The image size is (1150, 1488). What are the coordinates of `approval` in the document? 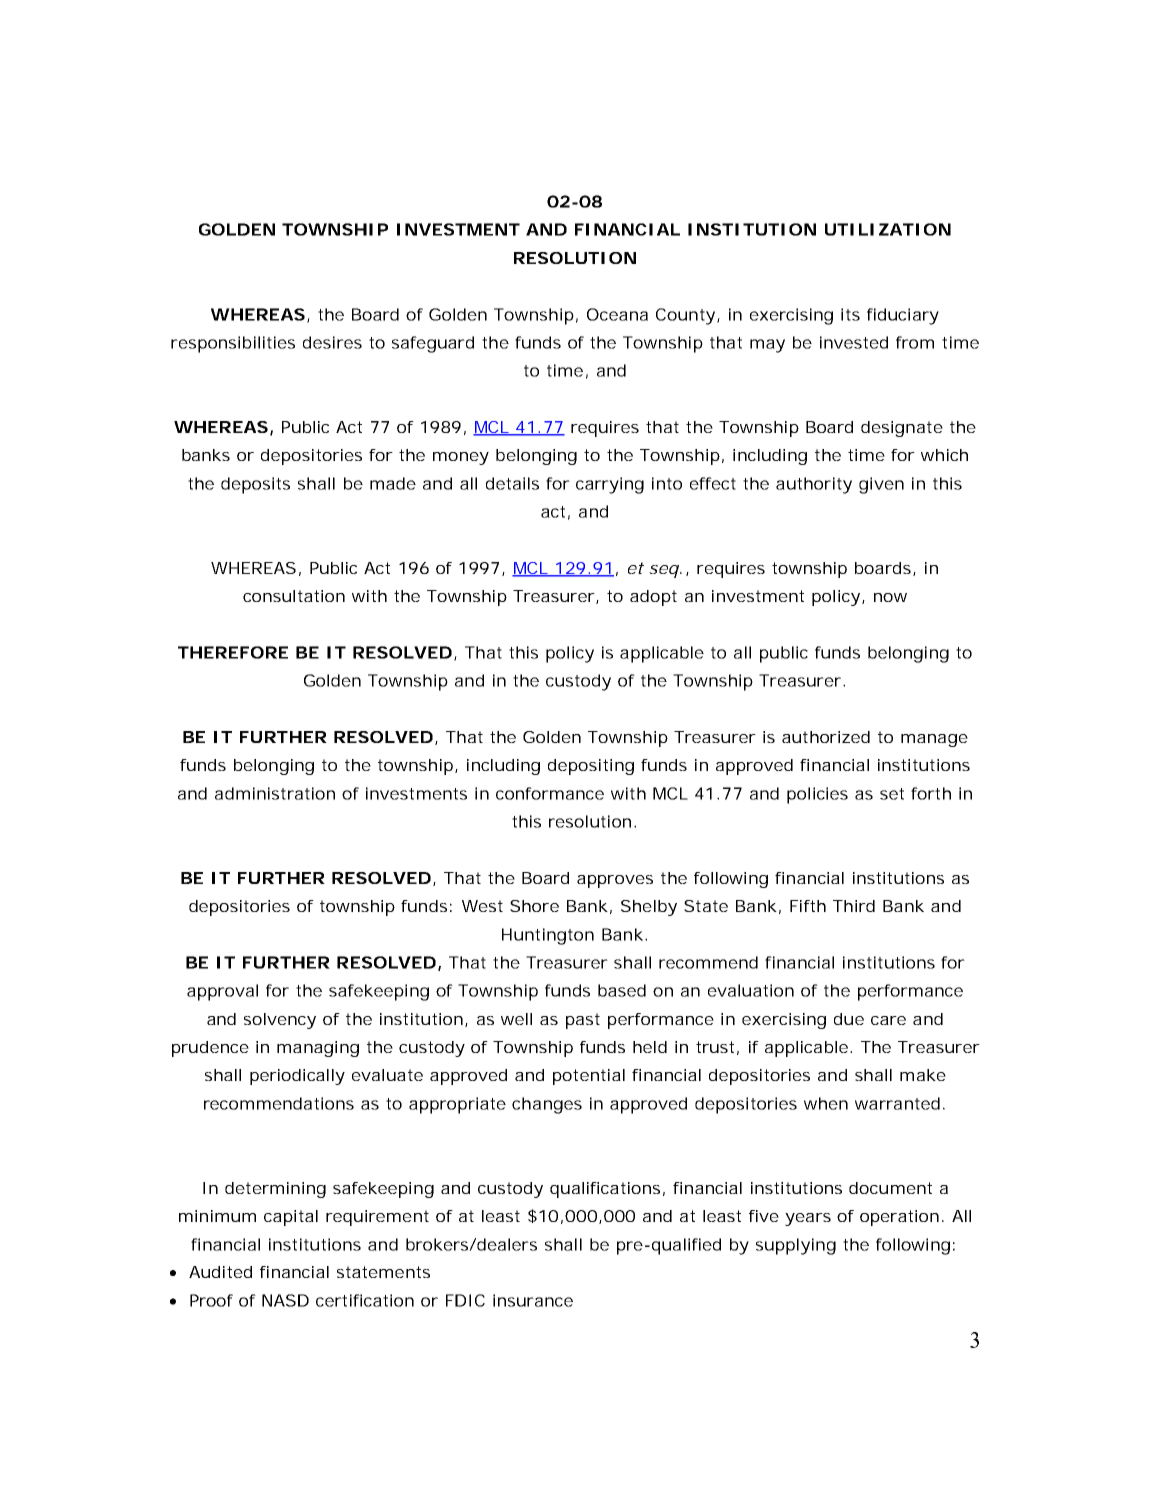 It's located at (222, 992).
